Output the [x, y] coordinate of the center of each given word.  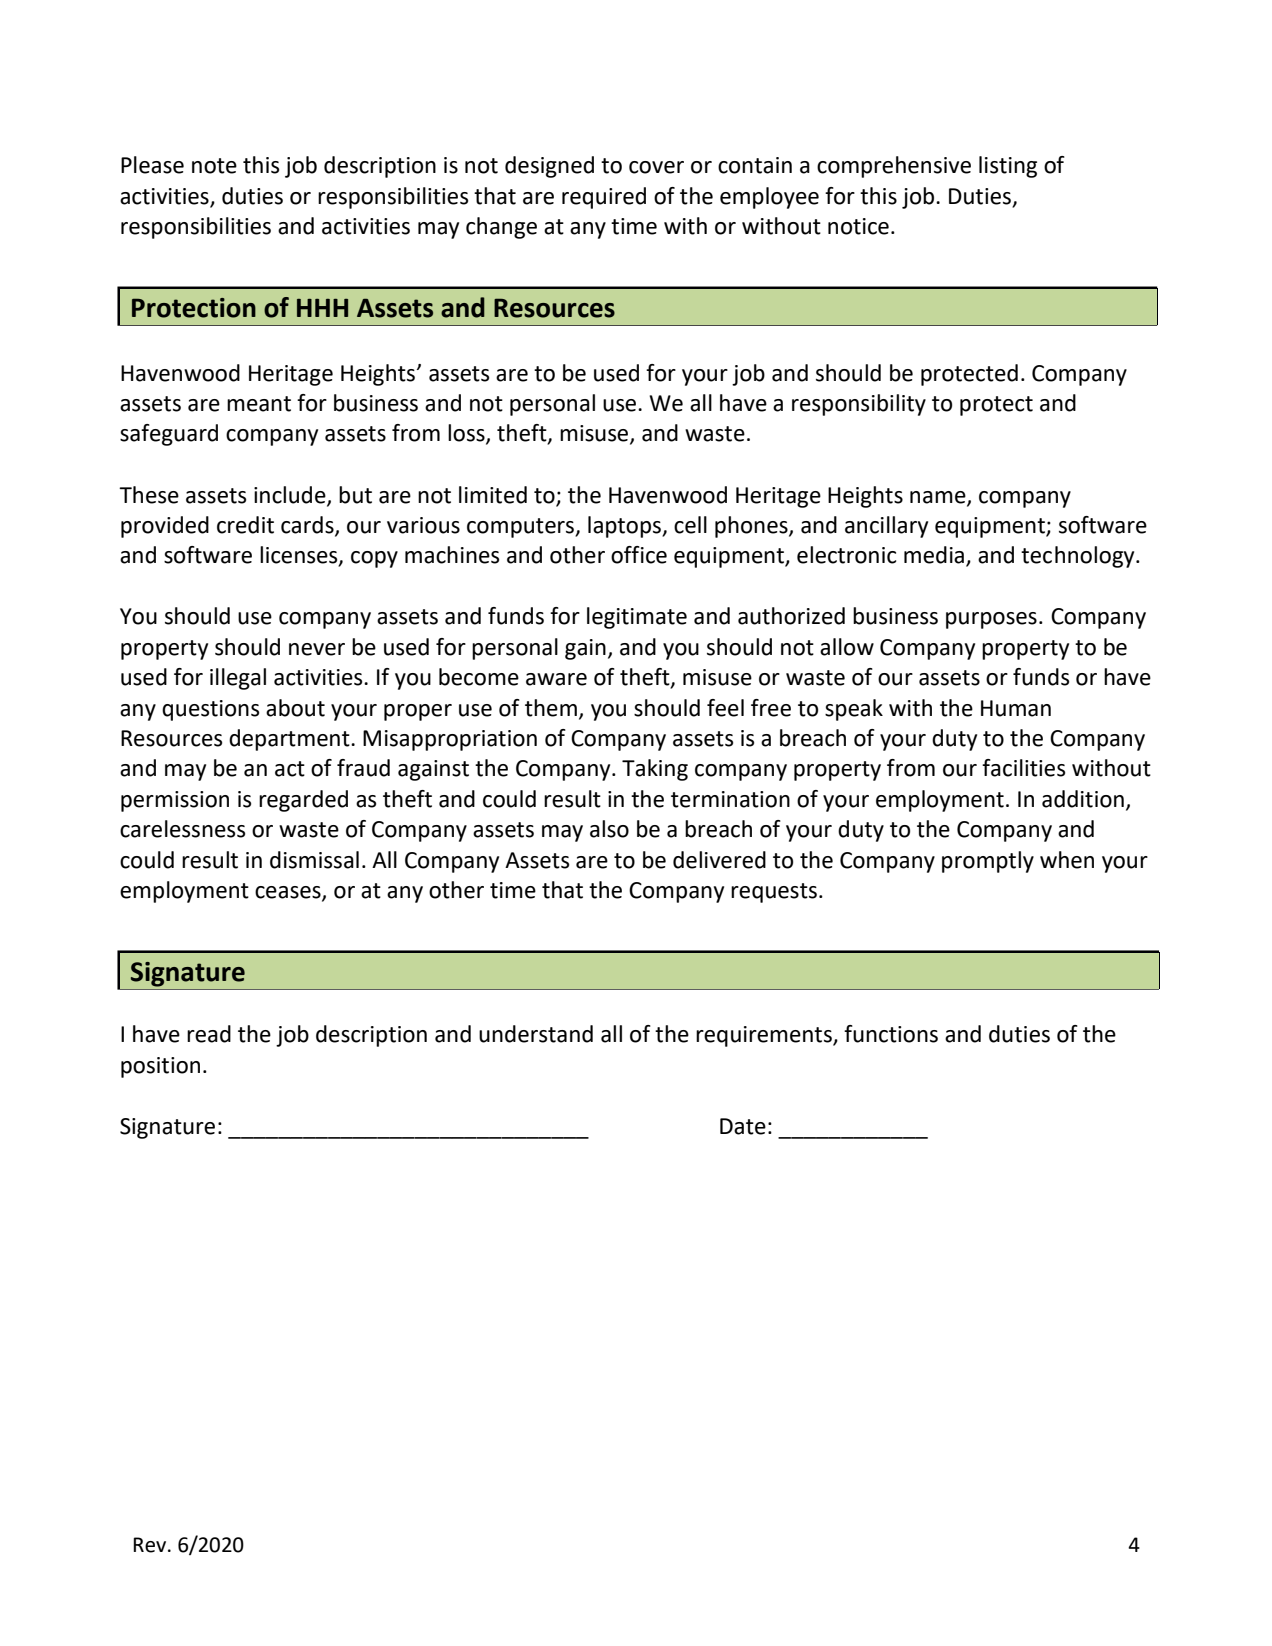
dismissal [314, 860]
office [639, 555]
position [160, 1067]
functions [891, 1034]
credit [245, 525]
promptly [988, 862]
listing [1008, 167]
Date [743, 1126]
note [214, 166]
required [604, 198]
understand [536, 1034]
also [609, 829]
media [934, 555]
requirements [765, 1036]
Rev [151, 1545]
